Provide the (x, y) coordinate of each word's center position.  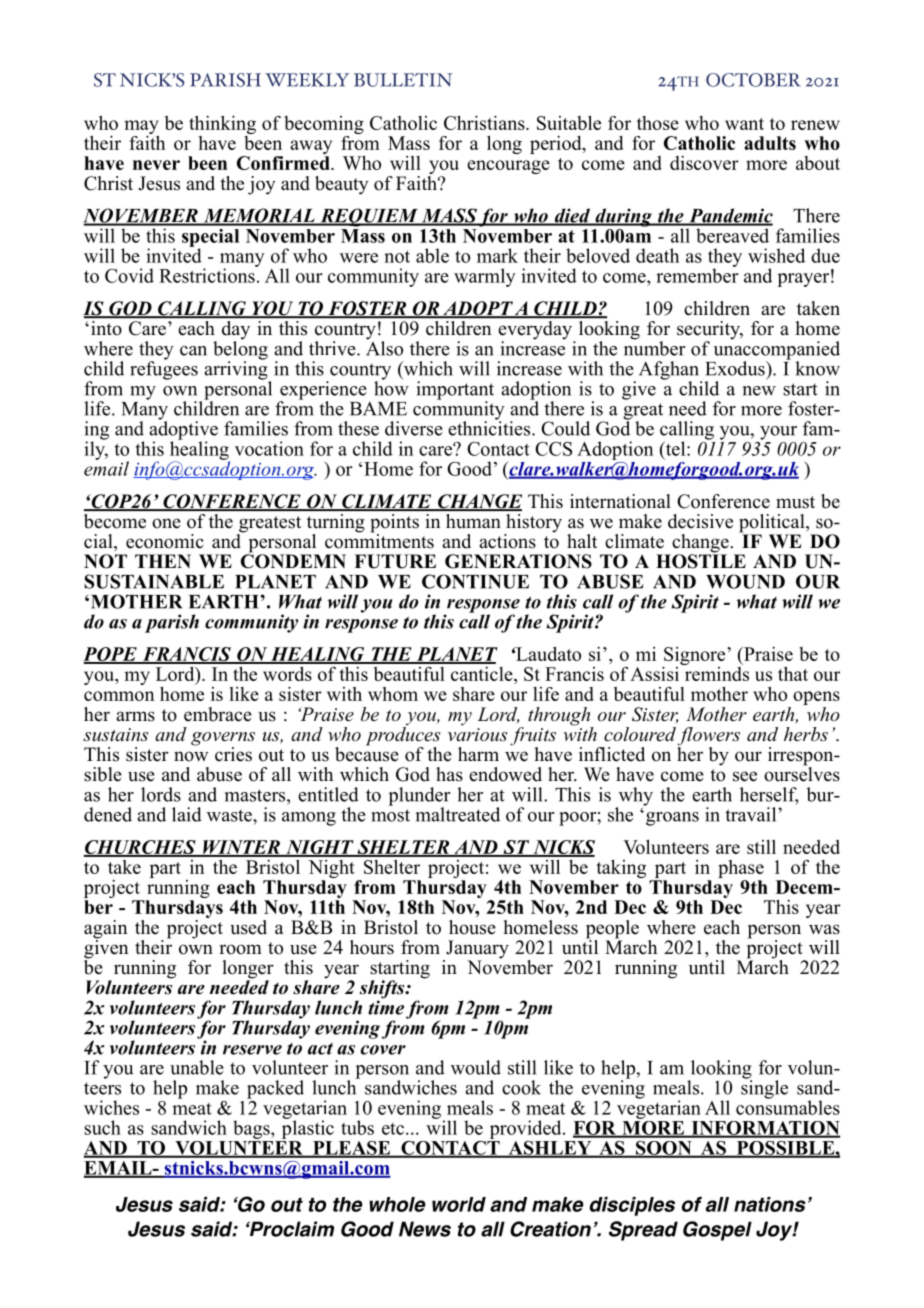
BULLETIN (403, 80)
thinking (222, 126)
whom (393, 694)
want (744, 124)
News (425, 1229)
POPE (111, 655)
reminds (715, 672)
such (102, 1127)
